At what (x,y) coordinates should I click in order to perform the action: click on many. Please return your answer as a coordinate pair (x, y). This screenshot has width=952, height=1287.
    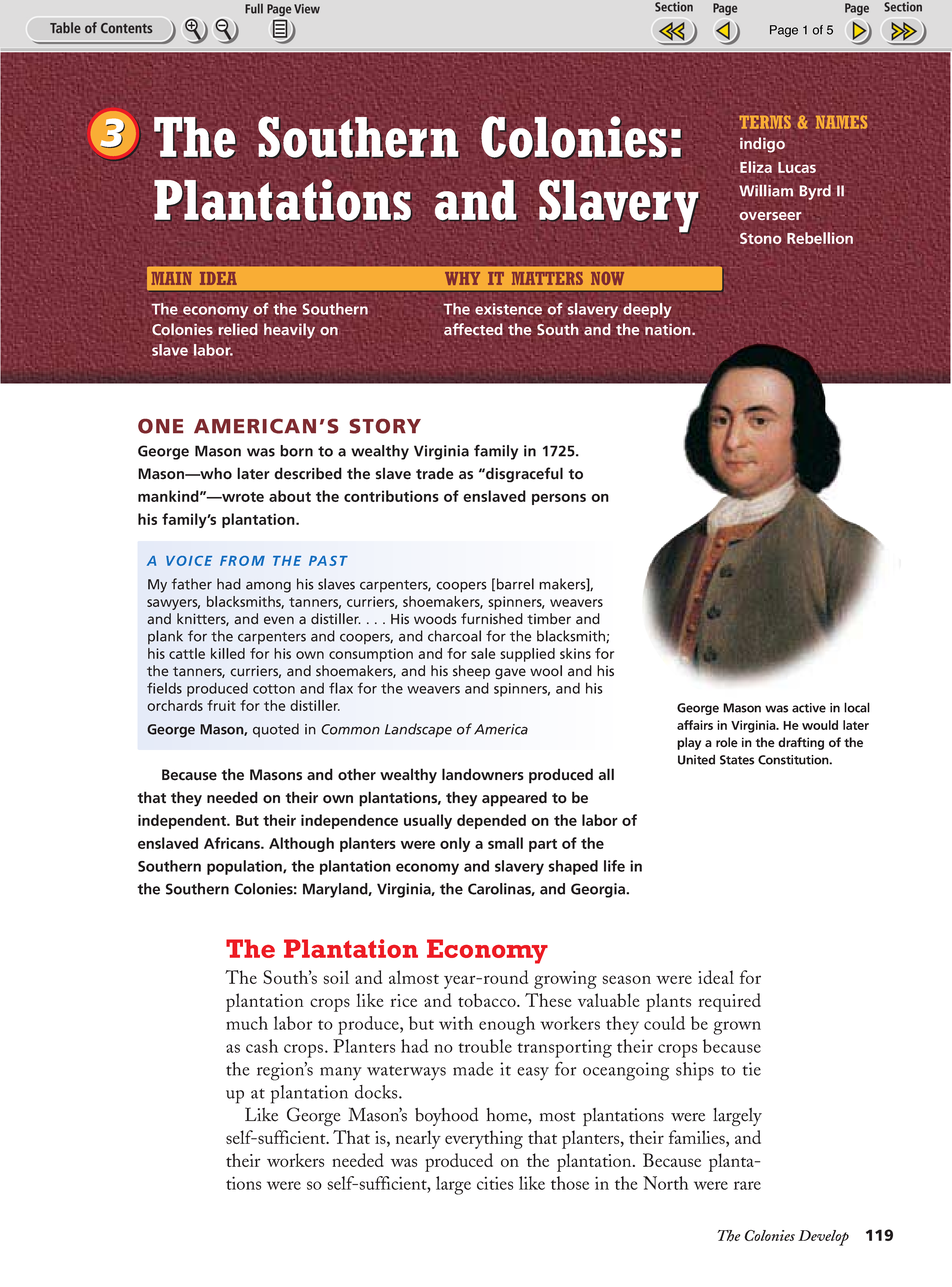
    Looking at the image, I should click on (341, 1073).
